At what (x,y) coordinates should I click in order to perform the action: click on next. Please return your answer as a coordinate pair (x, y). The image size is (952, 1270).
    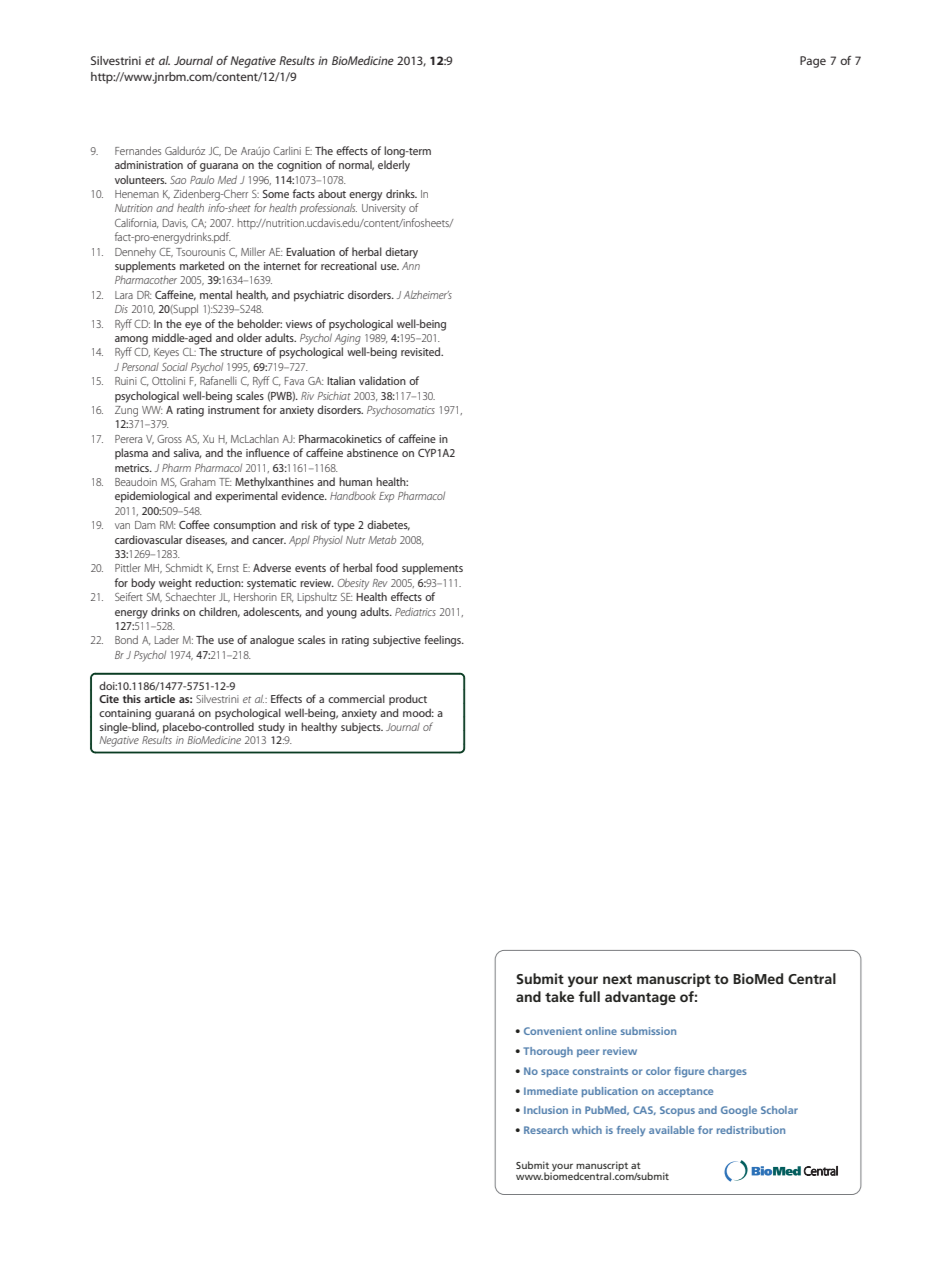
    Looking at the image, I should click on (617, 979).
